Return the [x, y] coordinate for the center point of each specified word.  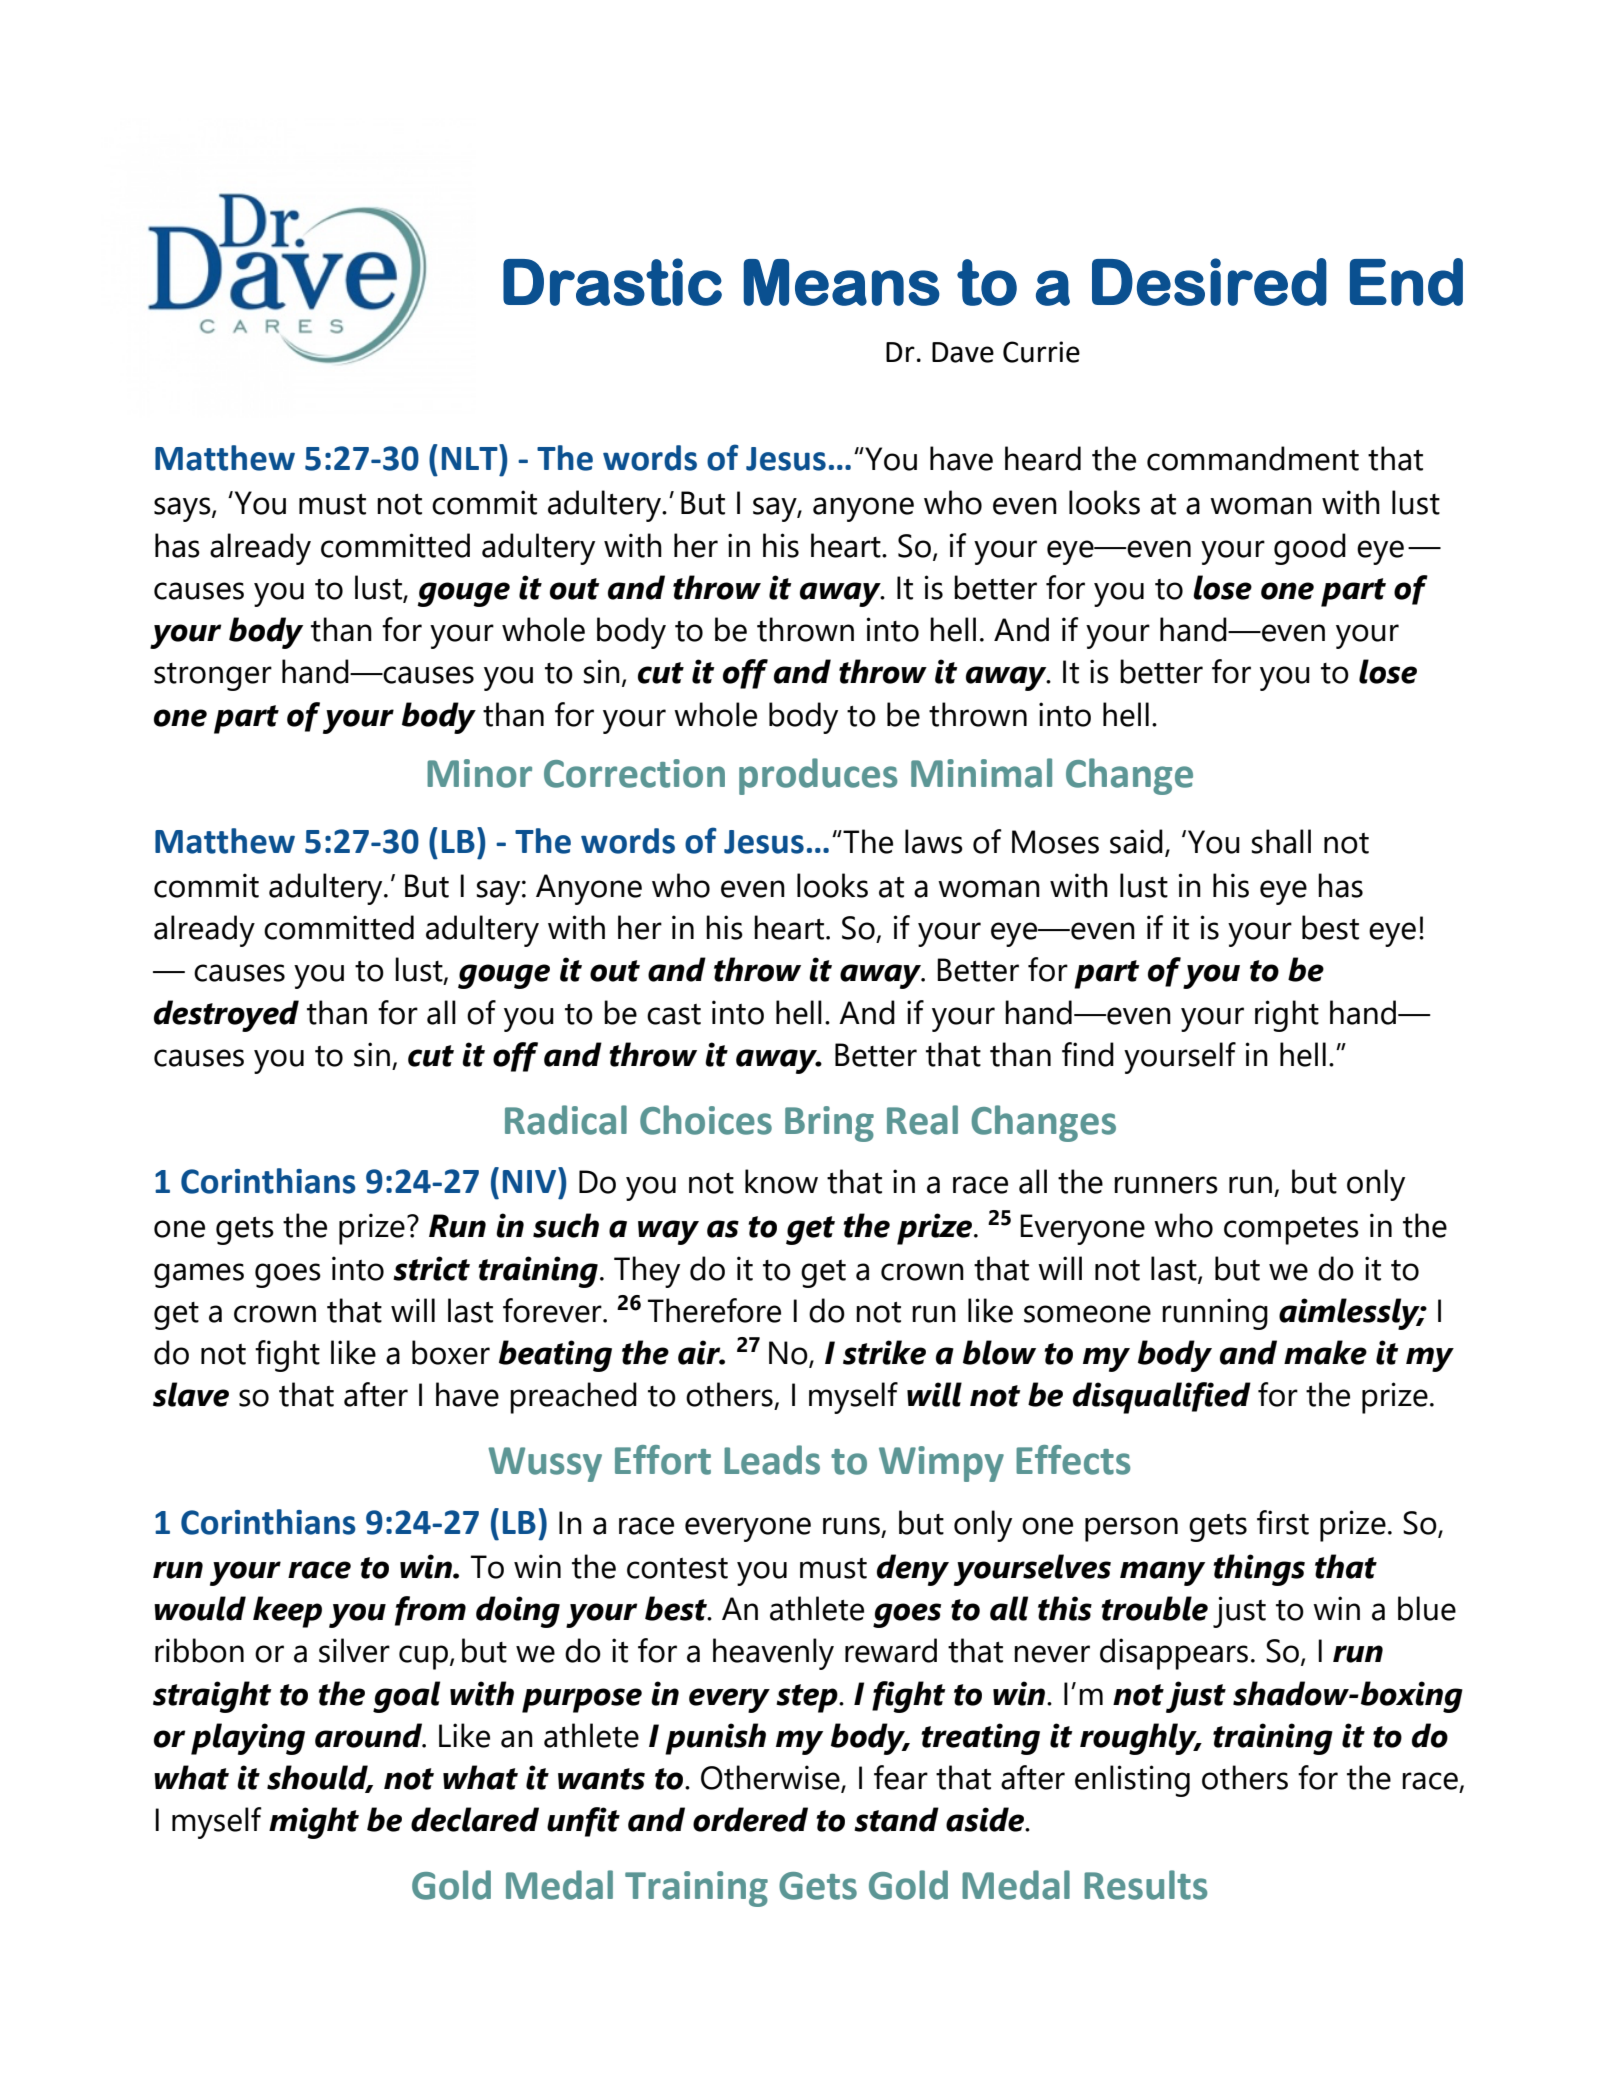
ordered [750, 1819]
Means [841, 282]
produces [818, 776]
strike [884, 1352]
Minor [479, 773]
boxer [451, 1352]
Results [1145, 1885]
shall [1281, 841]
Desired [1209, 282]
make [1325, 1352]
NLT [471, 457]
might [314, 1823]
